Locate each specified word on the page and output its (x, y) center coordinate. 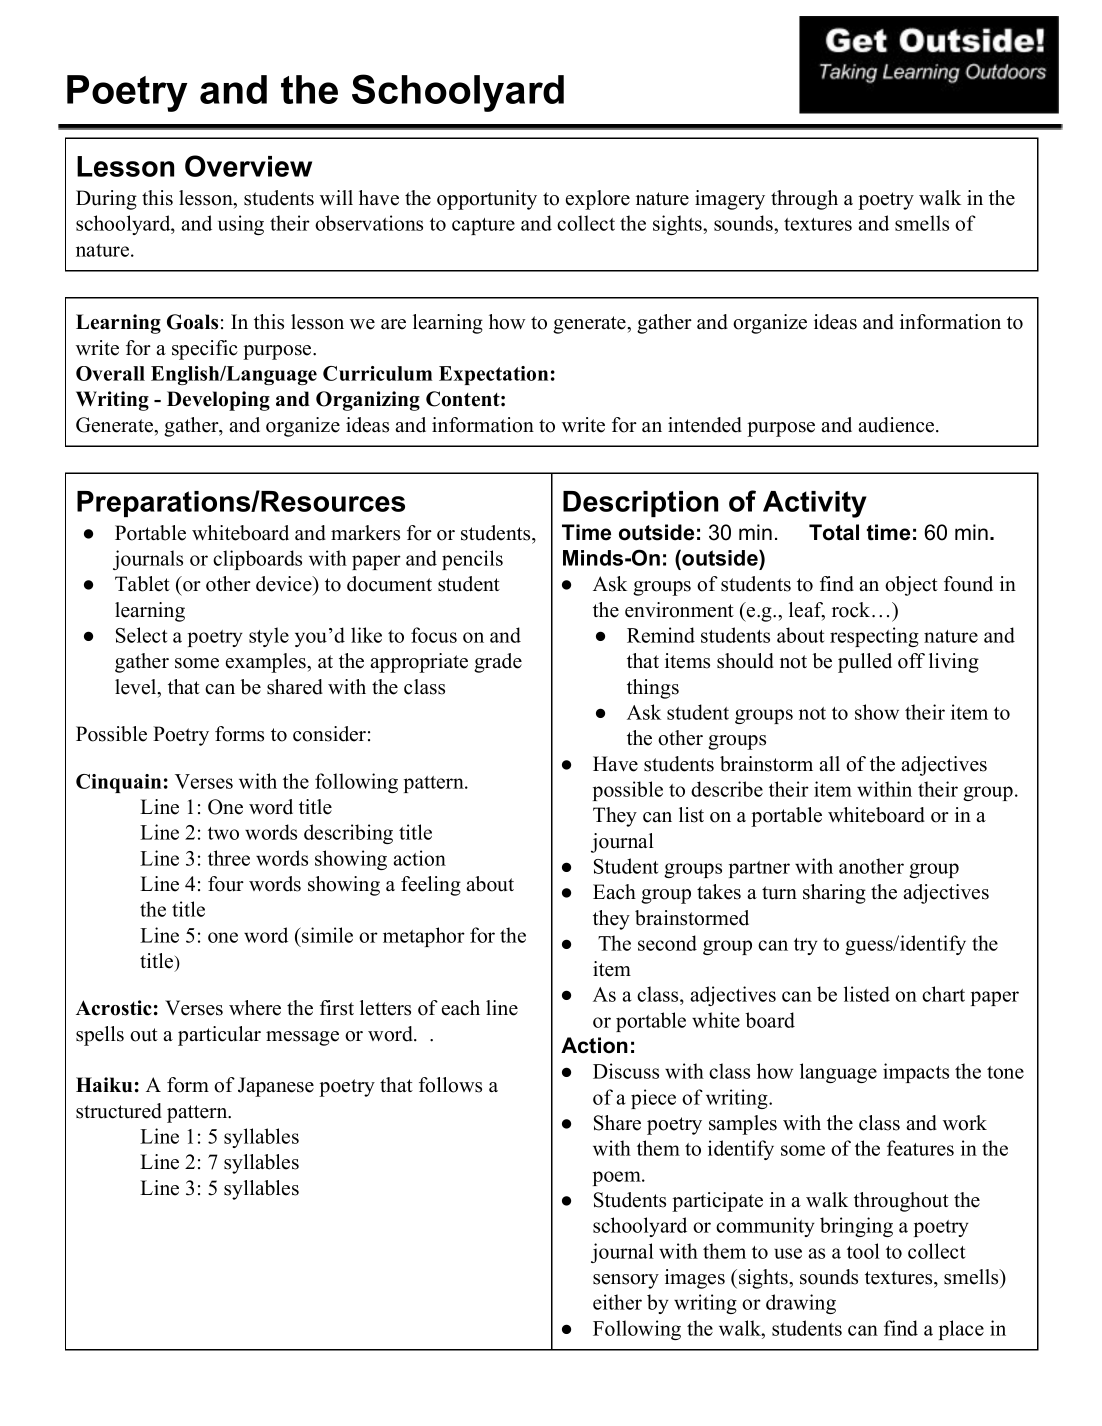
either (617, 1302)
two (223, 833)
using (241, 225)
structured (119, 1111)
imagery (730, 200)
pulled (865, 663)
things (653, 689)
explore (598, 200)
